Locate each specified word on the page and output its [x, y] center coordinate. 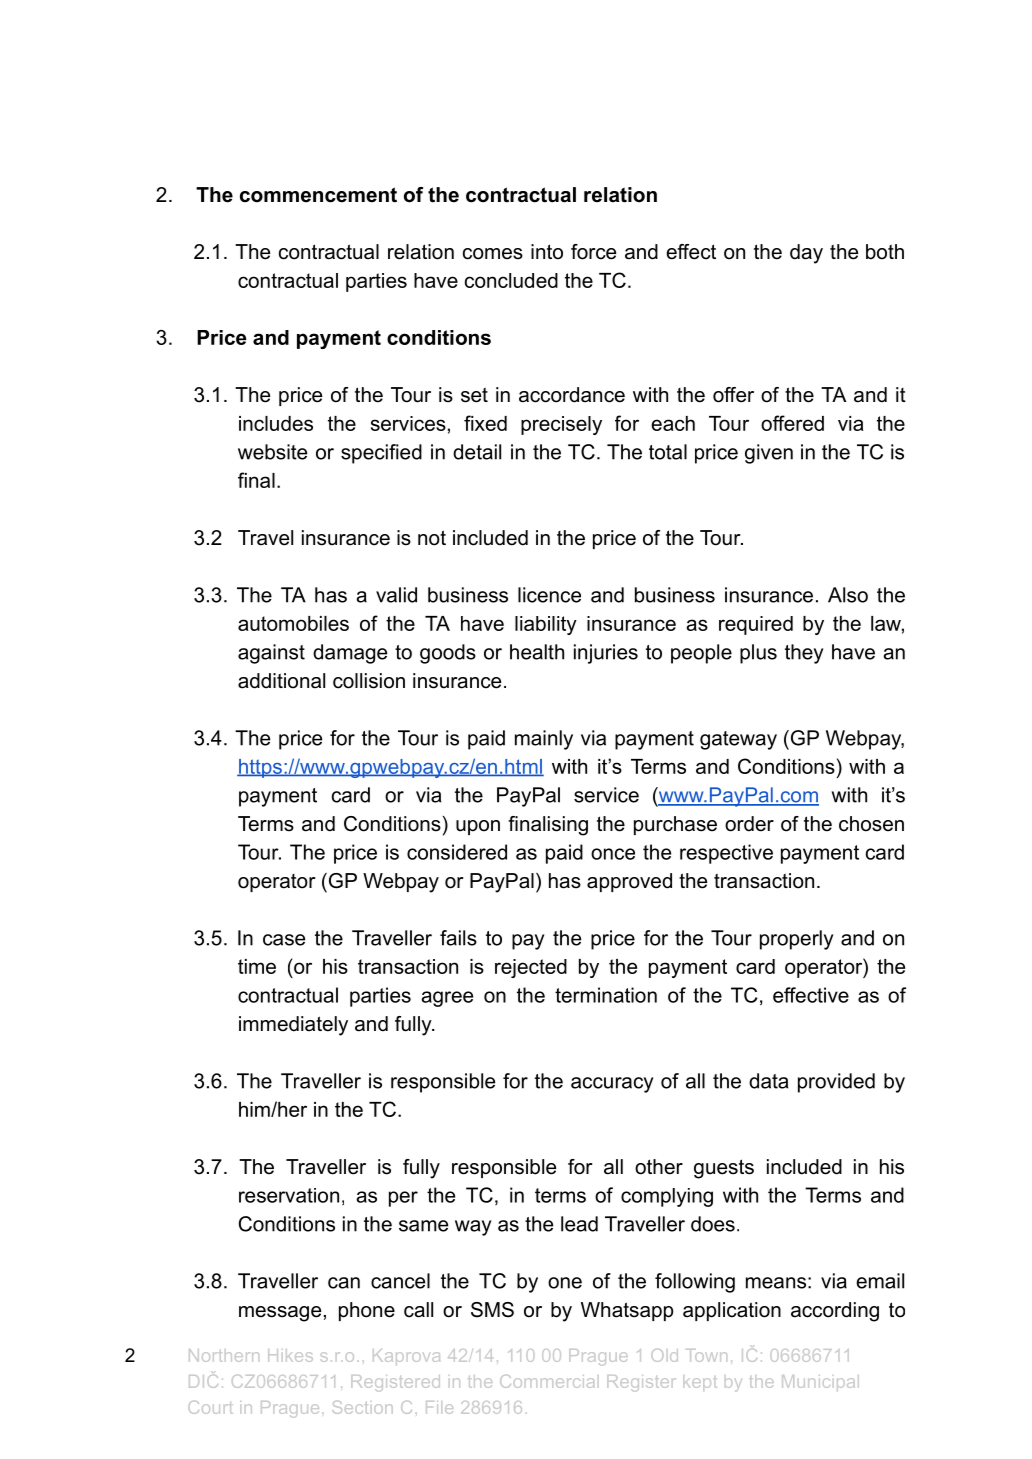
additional [281, 681]
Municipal [820, 1383]
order [749, 824]
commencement [318, 195]
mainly [544, 740]
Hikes [290, 1355]
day [806, 254]
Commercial [547, 1381]
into [547, 252]
